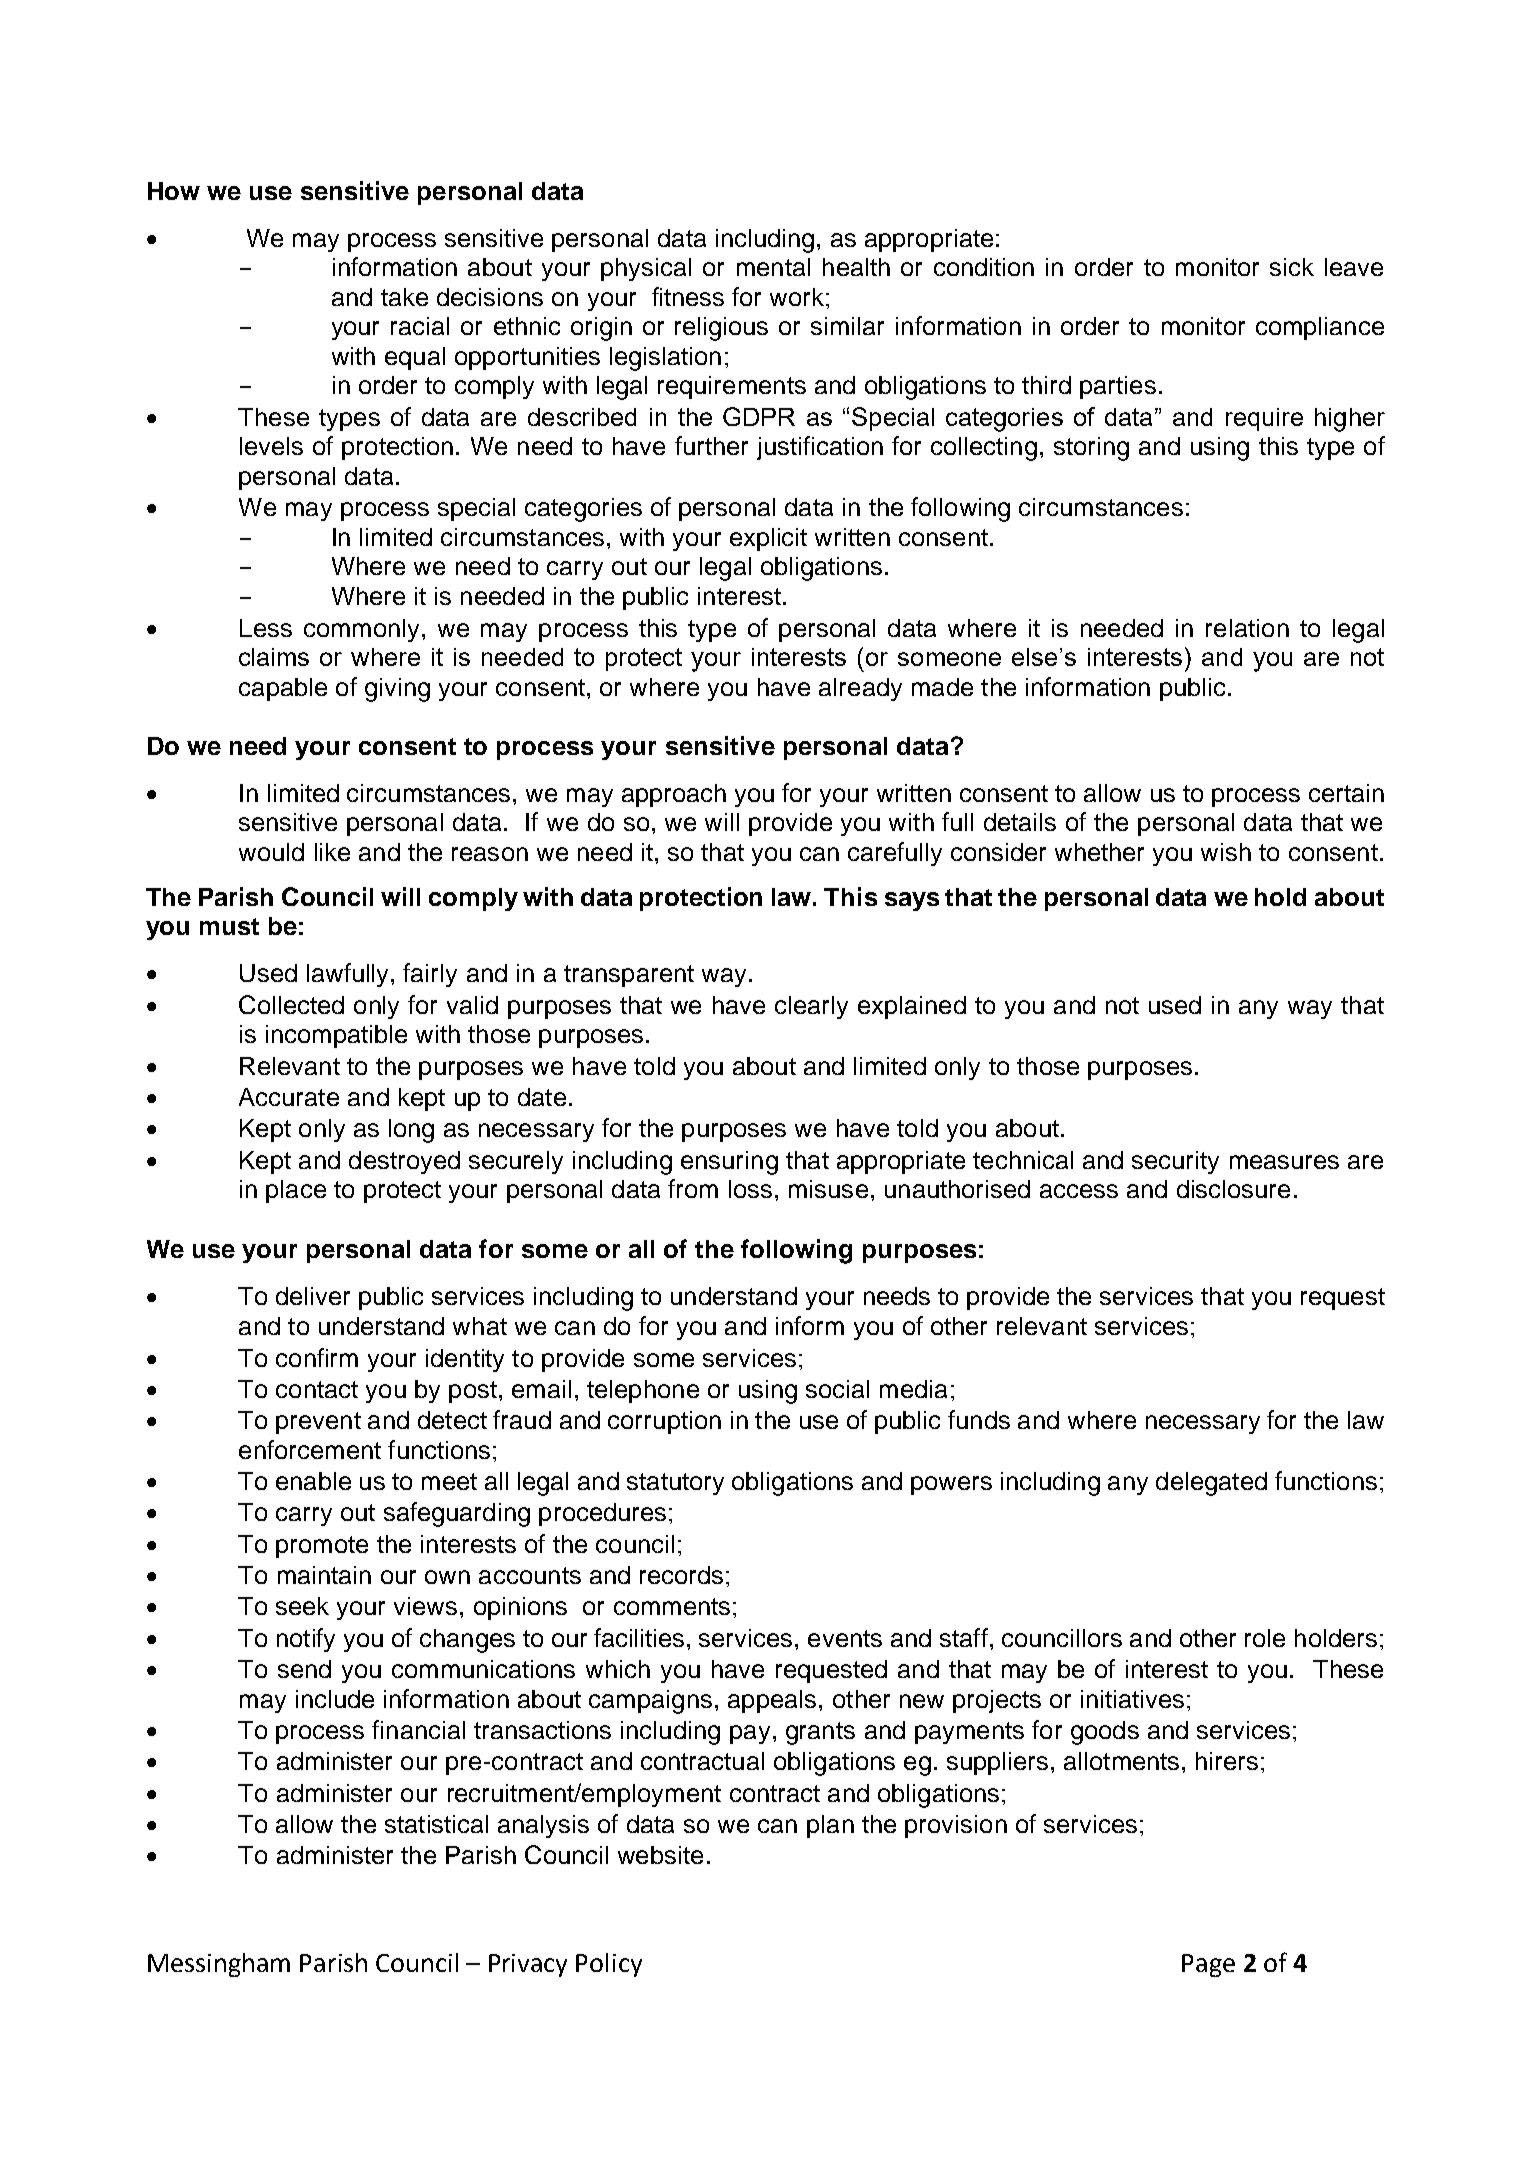 The width and height of the page is (1532, 2167). What do you see at coordinates (674, 795) in the page?
I see `approach` at bounding box center [674, 795].
